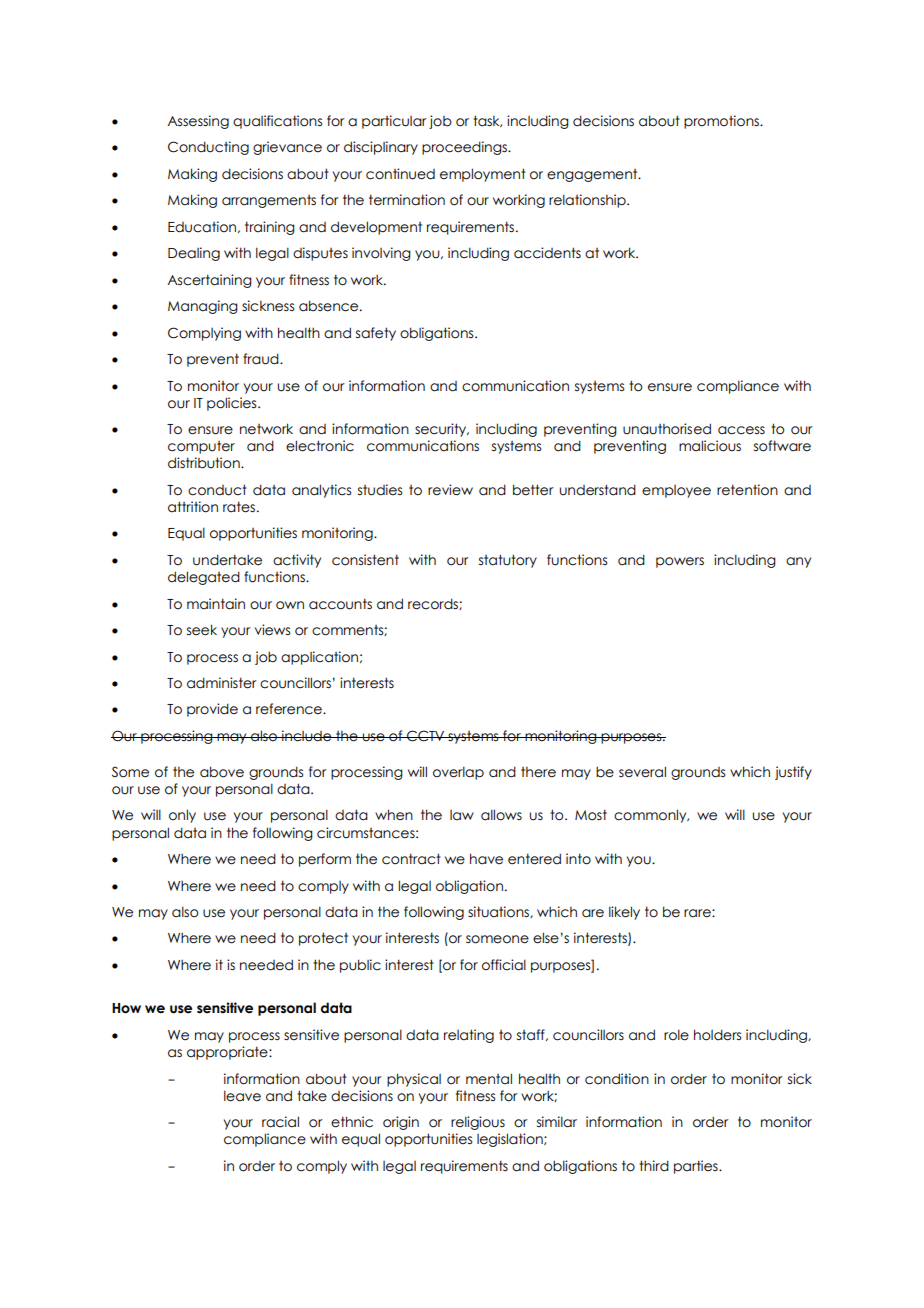 The width and height of the screenshot is (924, 1308). What do you see at coordinates (508, 561) in the screenshot?
I see `statutory` at bounding box center [508, 561].
